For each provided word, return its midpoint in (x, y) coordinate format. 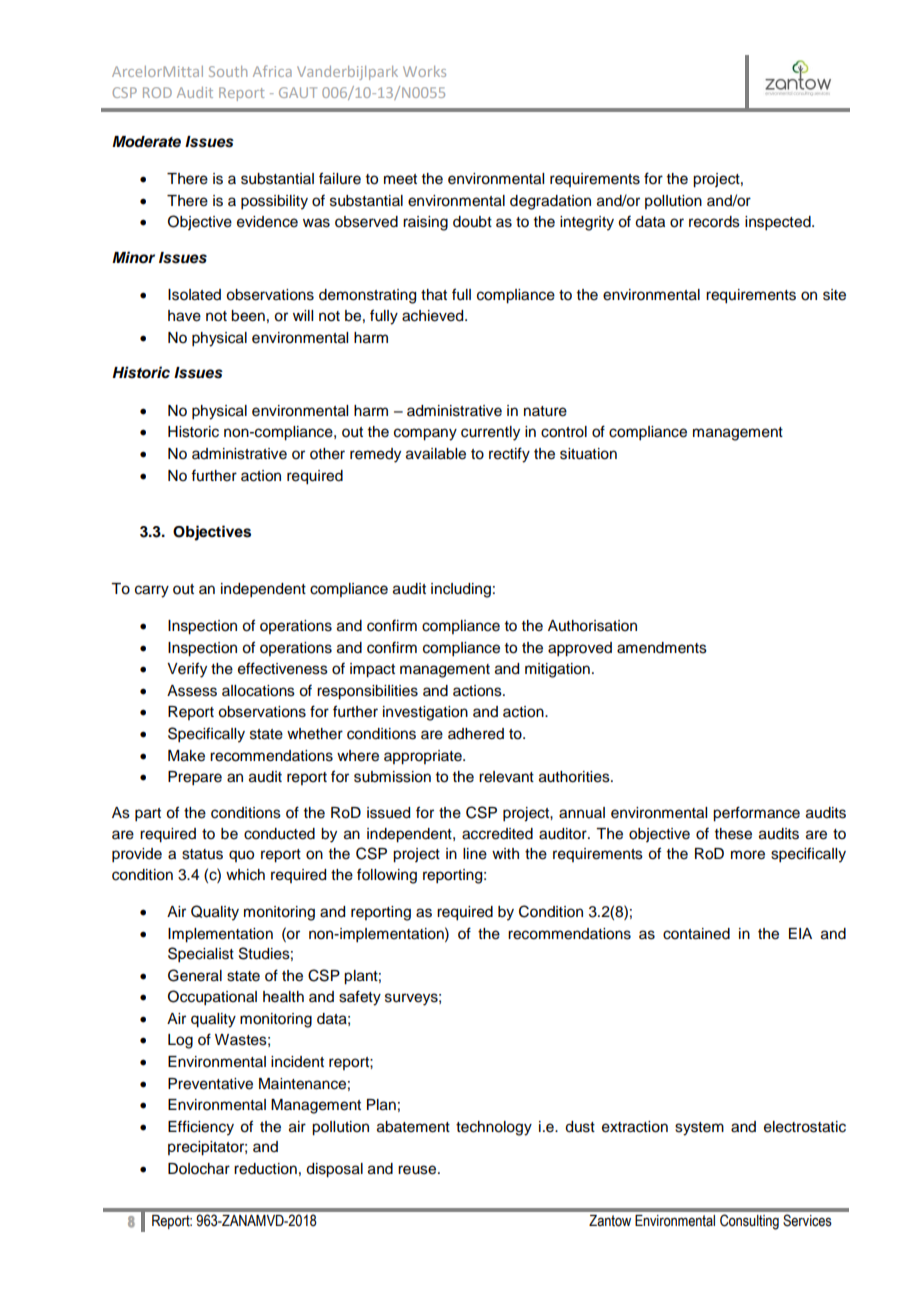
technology (494, 1128)
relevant (506, 777)
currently (490, 433)
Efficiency (201, 1128)
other (327, 454)
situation (588, 454)
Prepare (195, 778)
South (228, 71)
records (714, 222)
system (699, 1129)
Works (424, 71)
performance (756, 814)
